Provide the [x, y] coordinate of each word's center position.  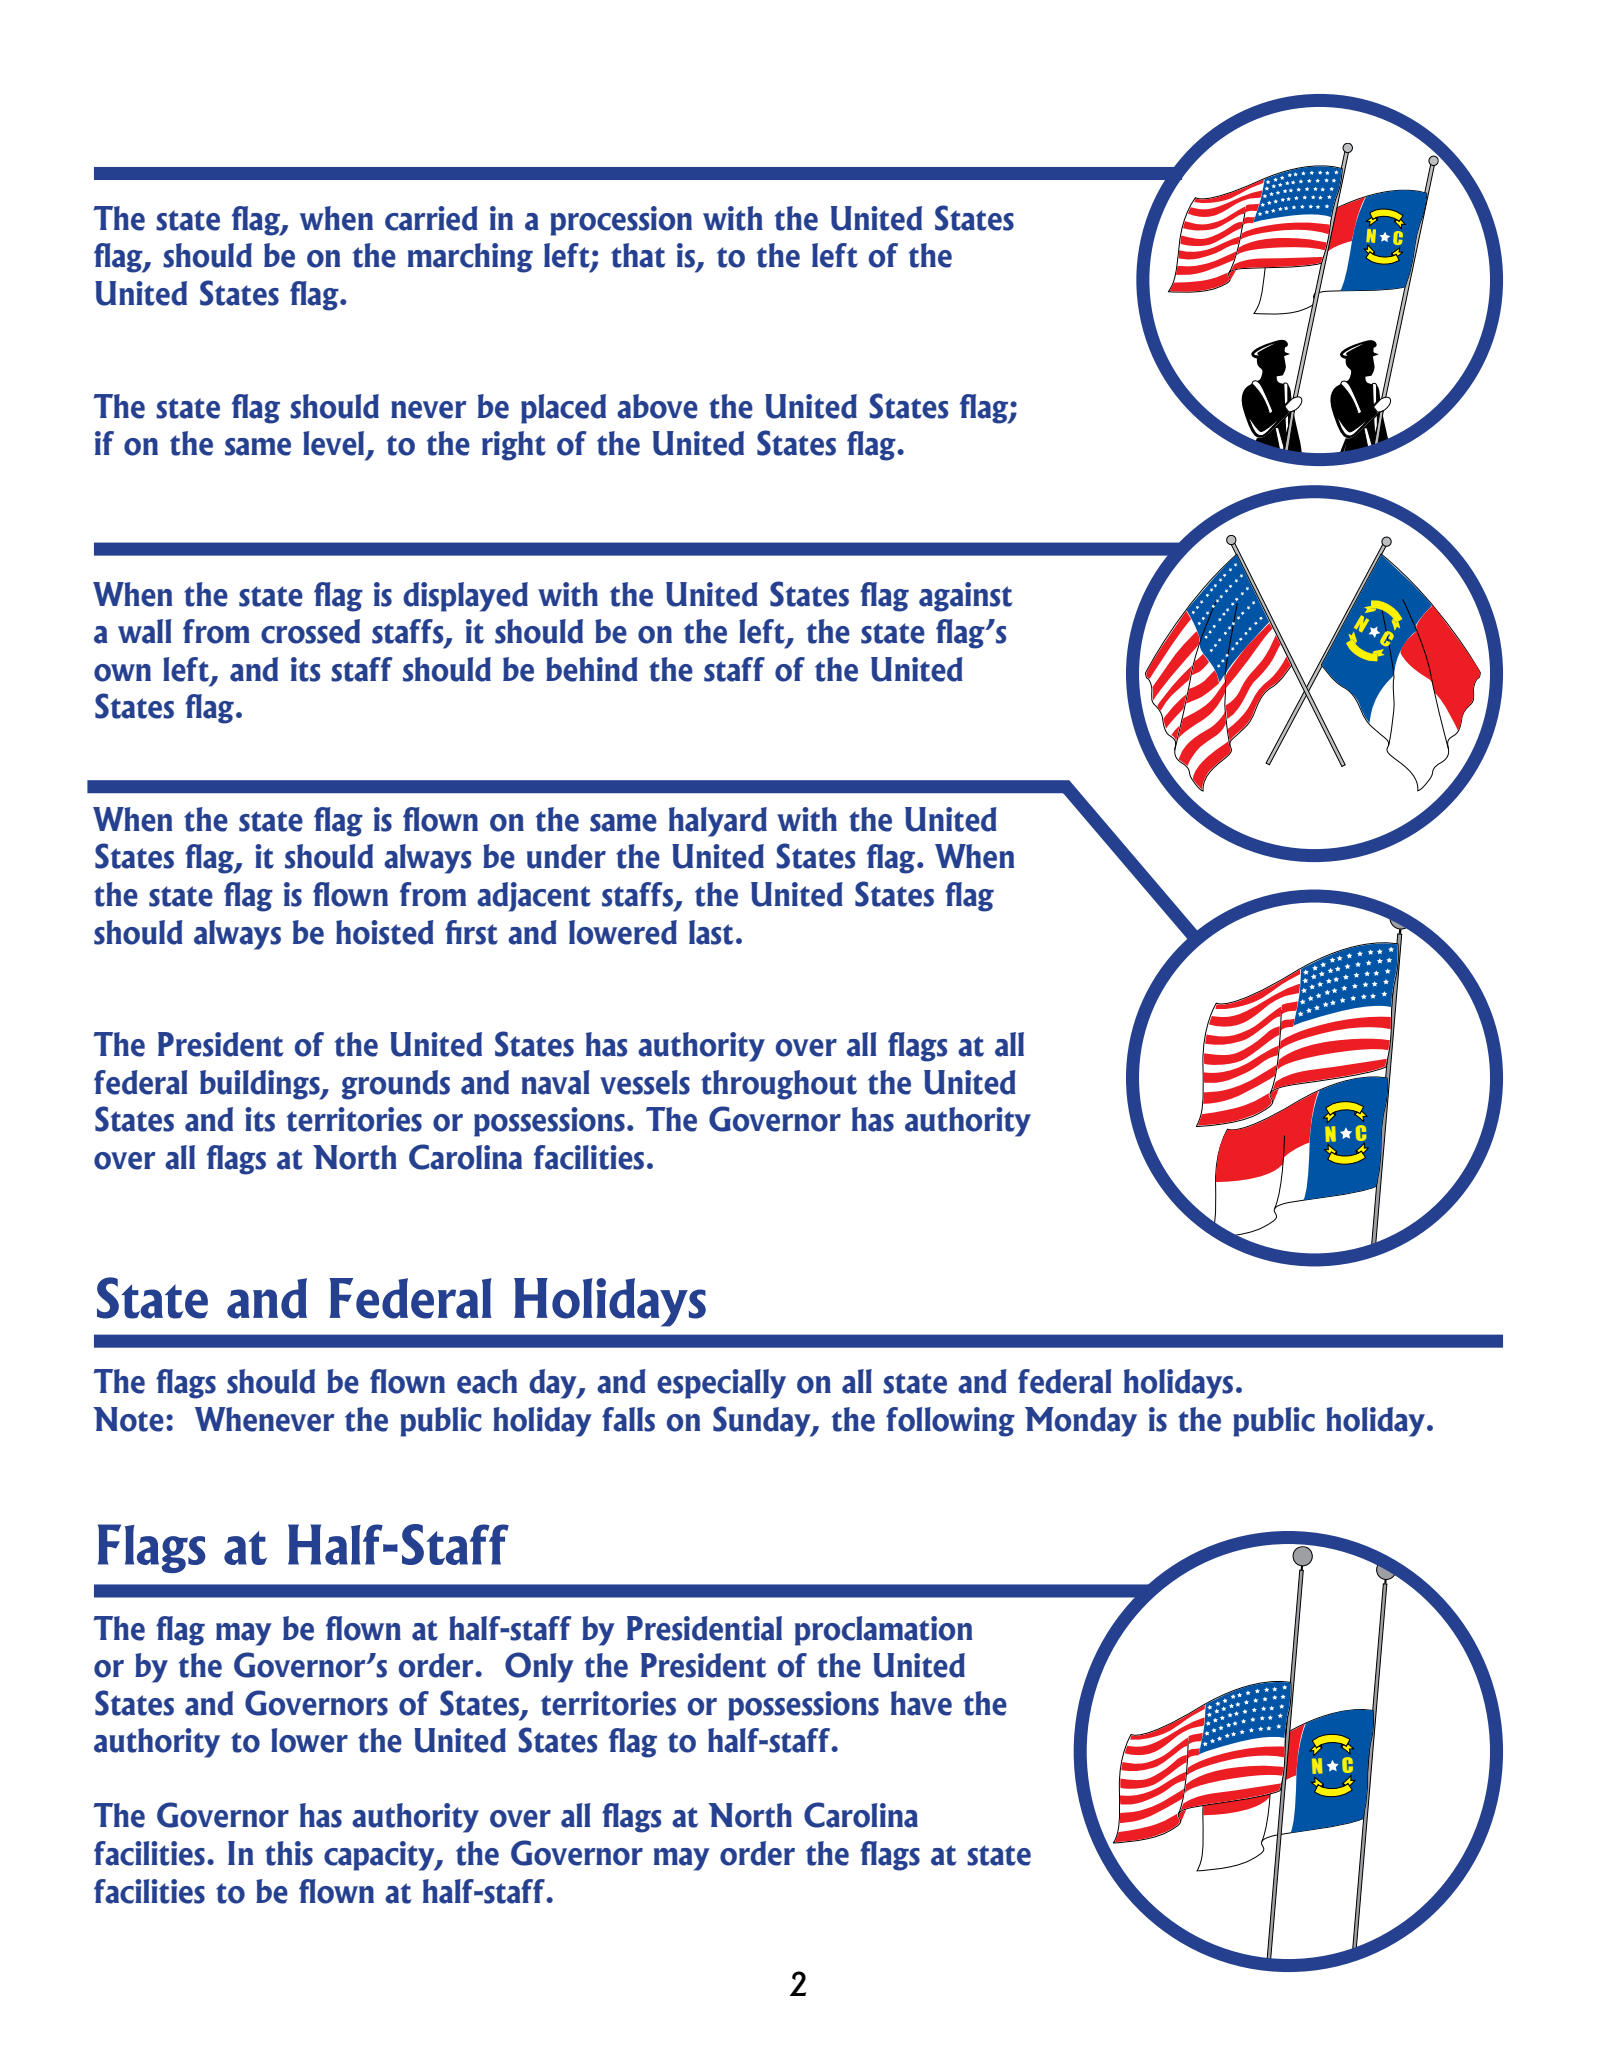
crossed [310, 631]
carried [431, 218]
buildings [261, 1085]
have [921, 1703]
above [657, 406]
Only [539, 1667]
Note [128, 1419]
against [966, 597]
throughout [779, 1085]
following [950, 1422]
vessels [645, 1082]
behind [592, 669]
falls [628, 1419]
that [638, 255]
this [289, 1853]
